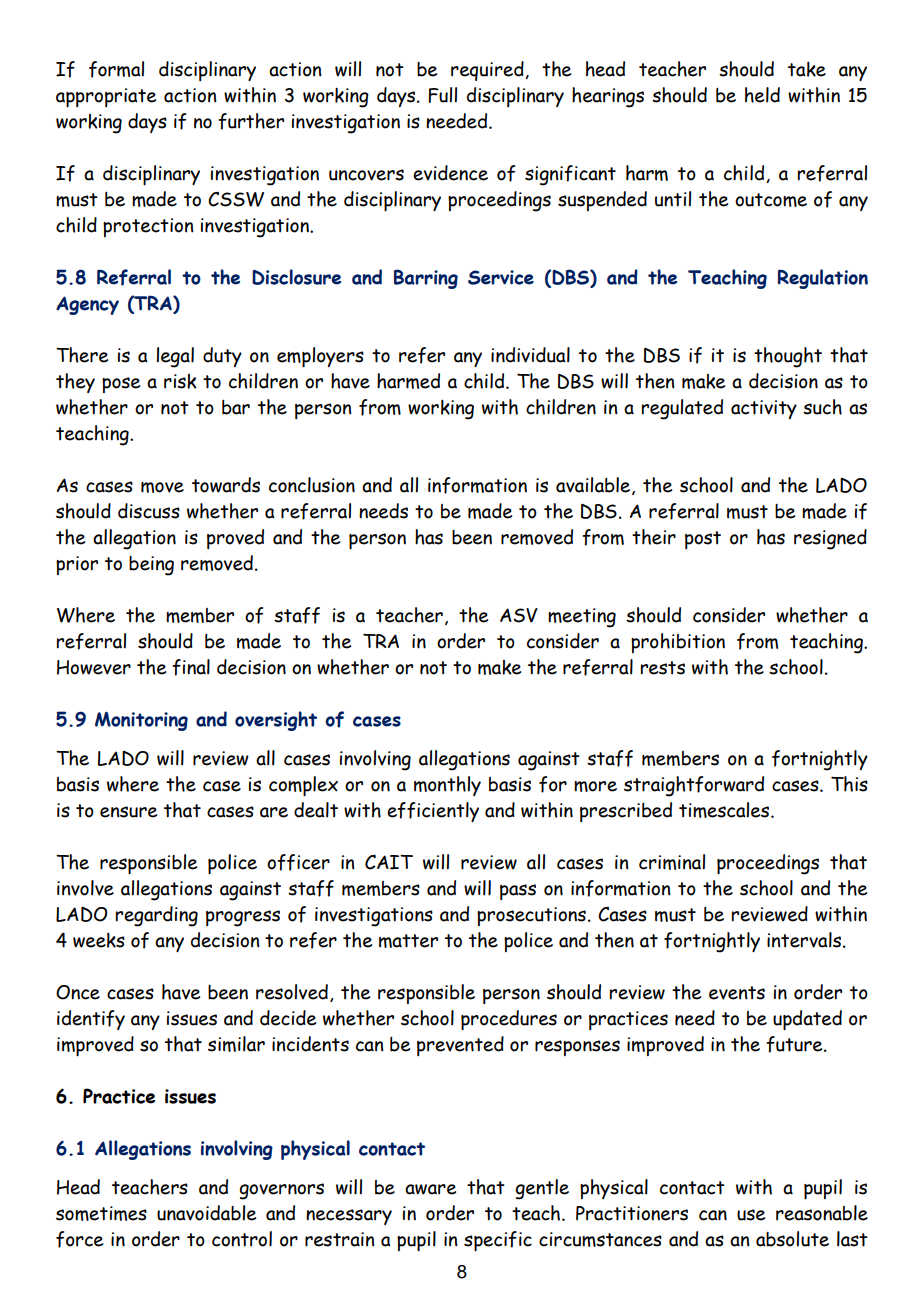 Image resolution: width=924 pixels, height=1308 pixels. What do you see at coordinates (430, 1189) in the page?
I see `aware` at bounding box center [430, 1189].
